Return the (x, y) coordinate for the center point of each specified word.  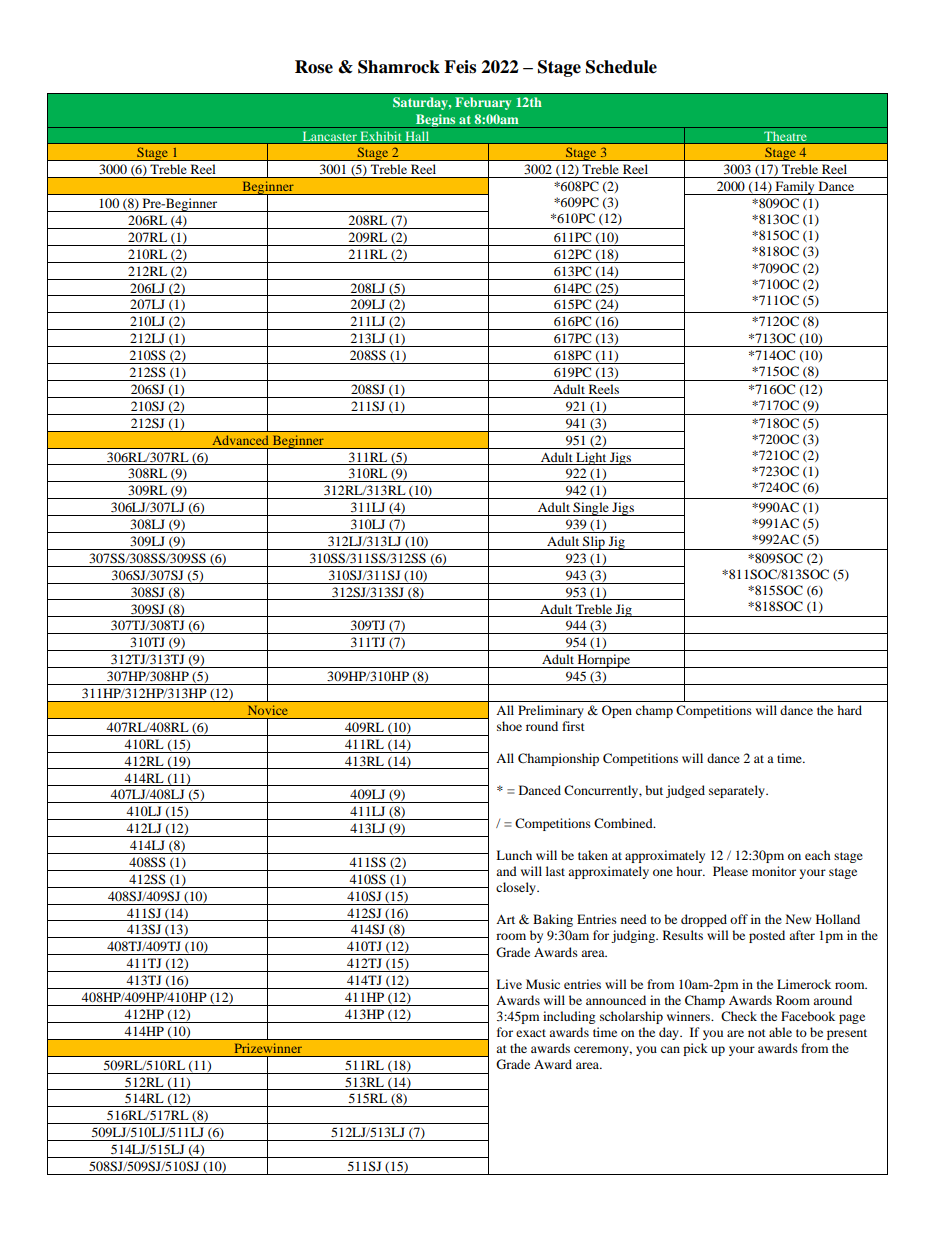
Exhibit (381, 136)
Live (509, 984)
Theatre (785, 136)
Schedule (621, 67)
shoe (509, 726)
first (573, 726)
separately (738, 791)
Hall (417, 136)
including (569, 1017)
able (780, 1032)
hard (849, 710)
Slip (594, 543)
